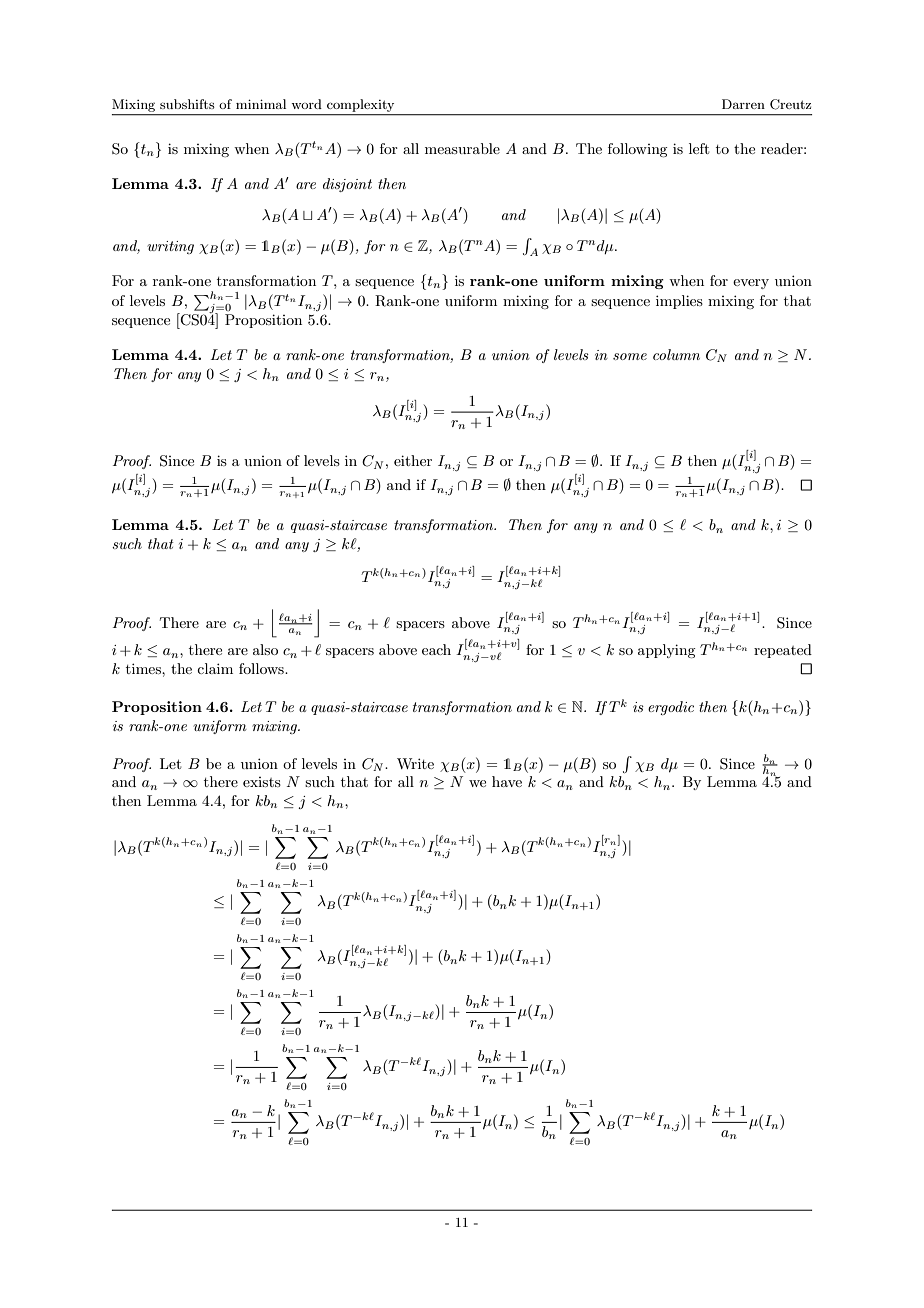  I want to click on measurable, so click(462, 148).
